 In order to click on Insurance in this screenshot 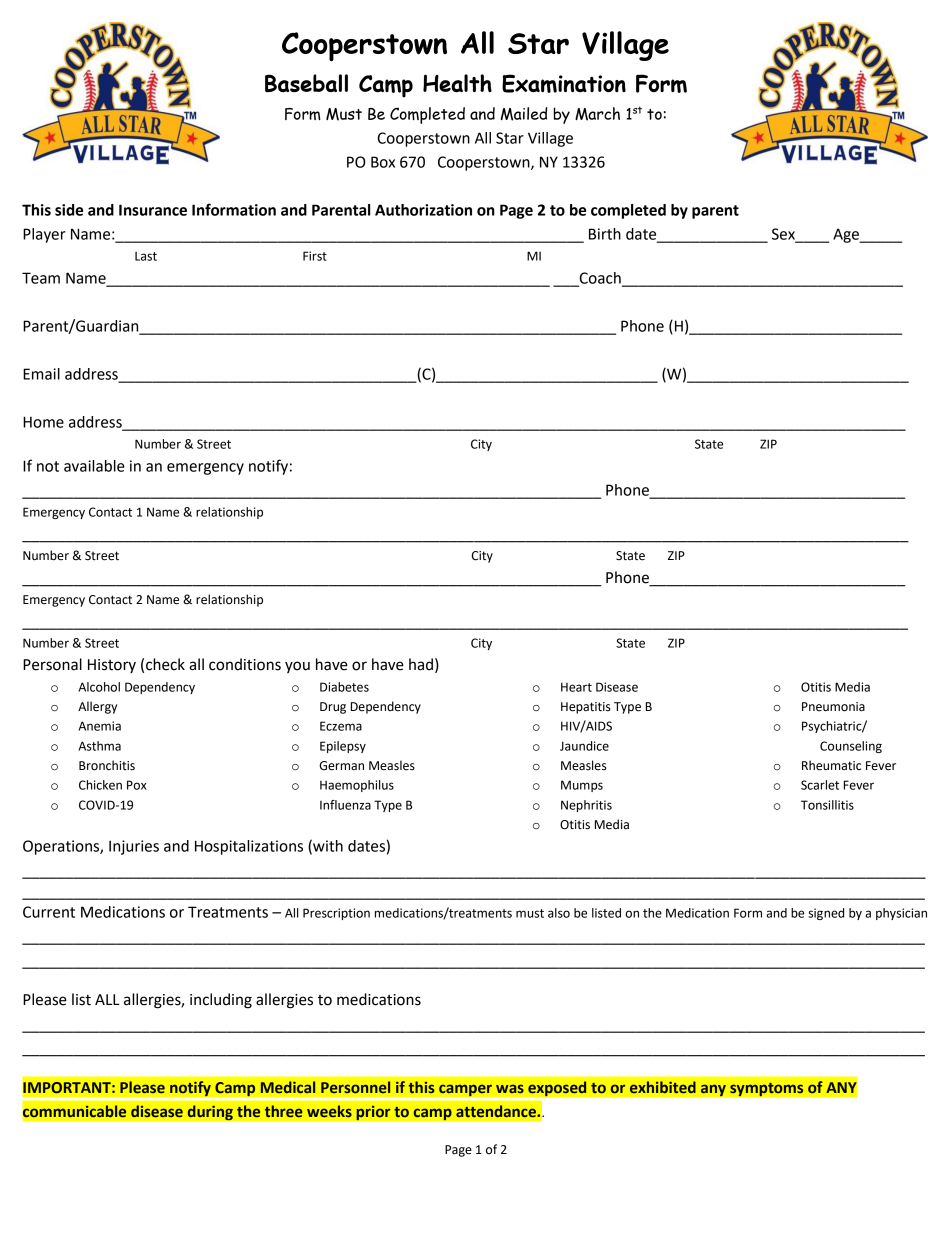, I will do `click(153, 210)`.
